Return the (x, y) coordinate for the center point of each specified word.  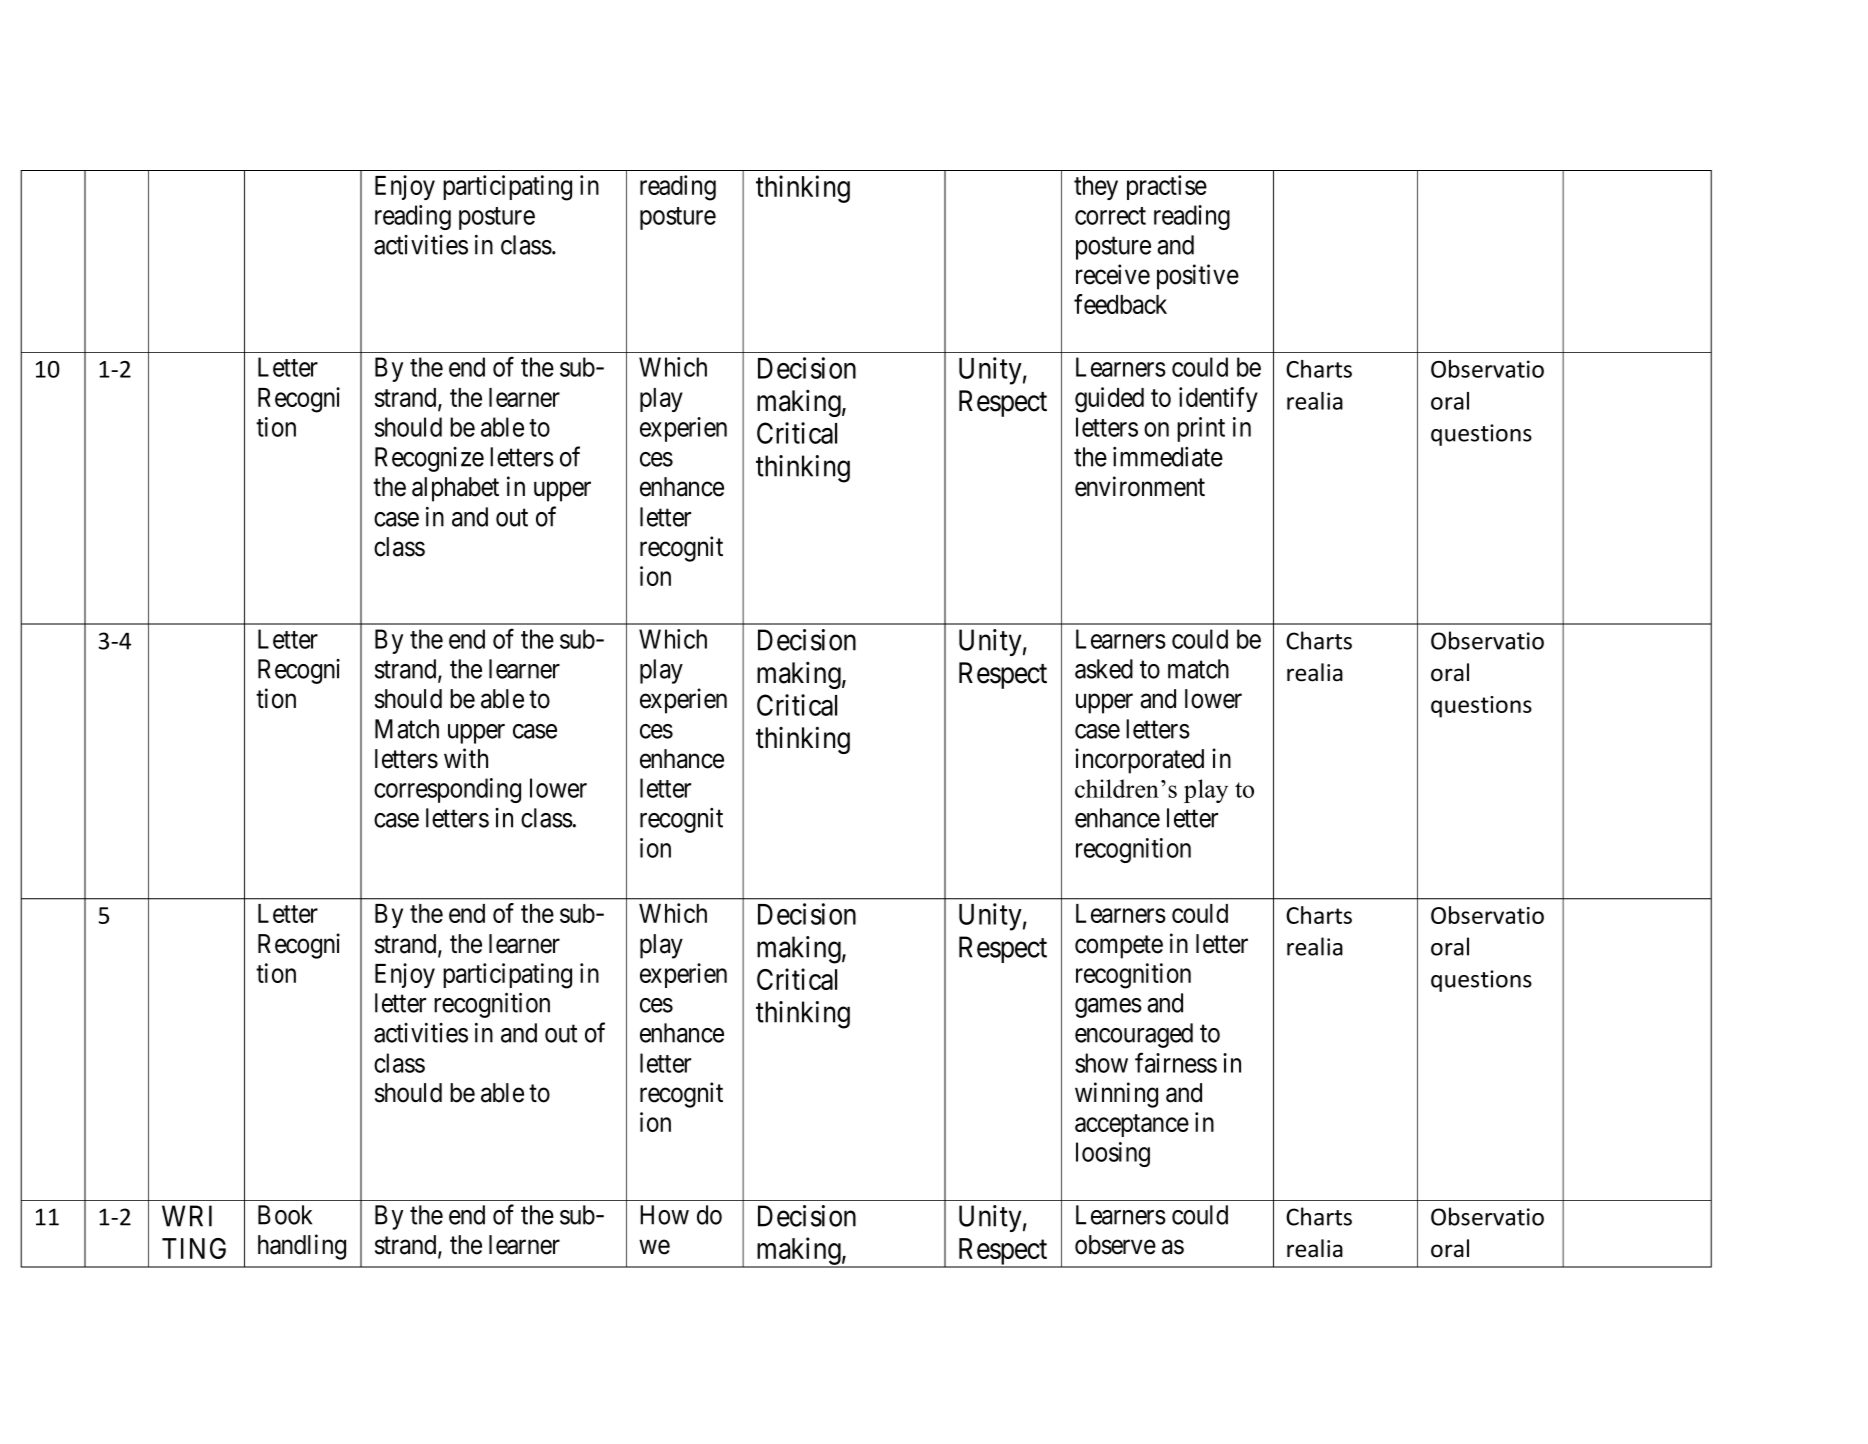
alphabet (455, 489)
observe (1115, 1245)
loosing (1113, 1154)
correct (1110, 216)
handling (302, 1247)
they (1096, 188)
